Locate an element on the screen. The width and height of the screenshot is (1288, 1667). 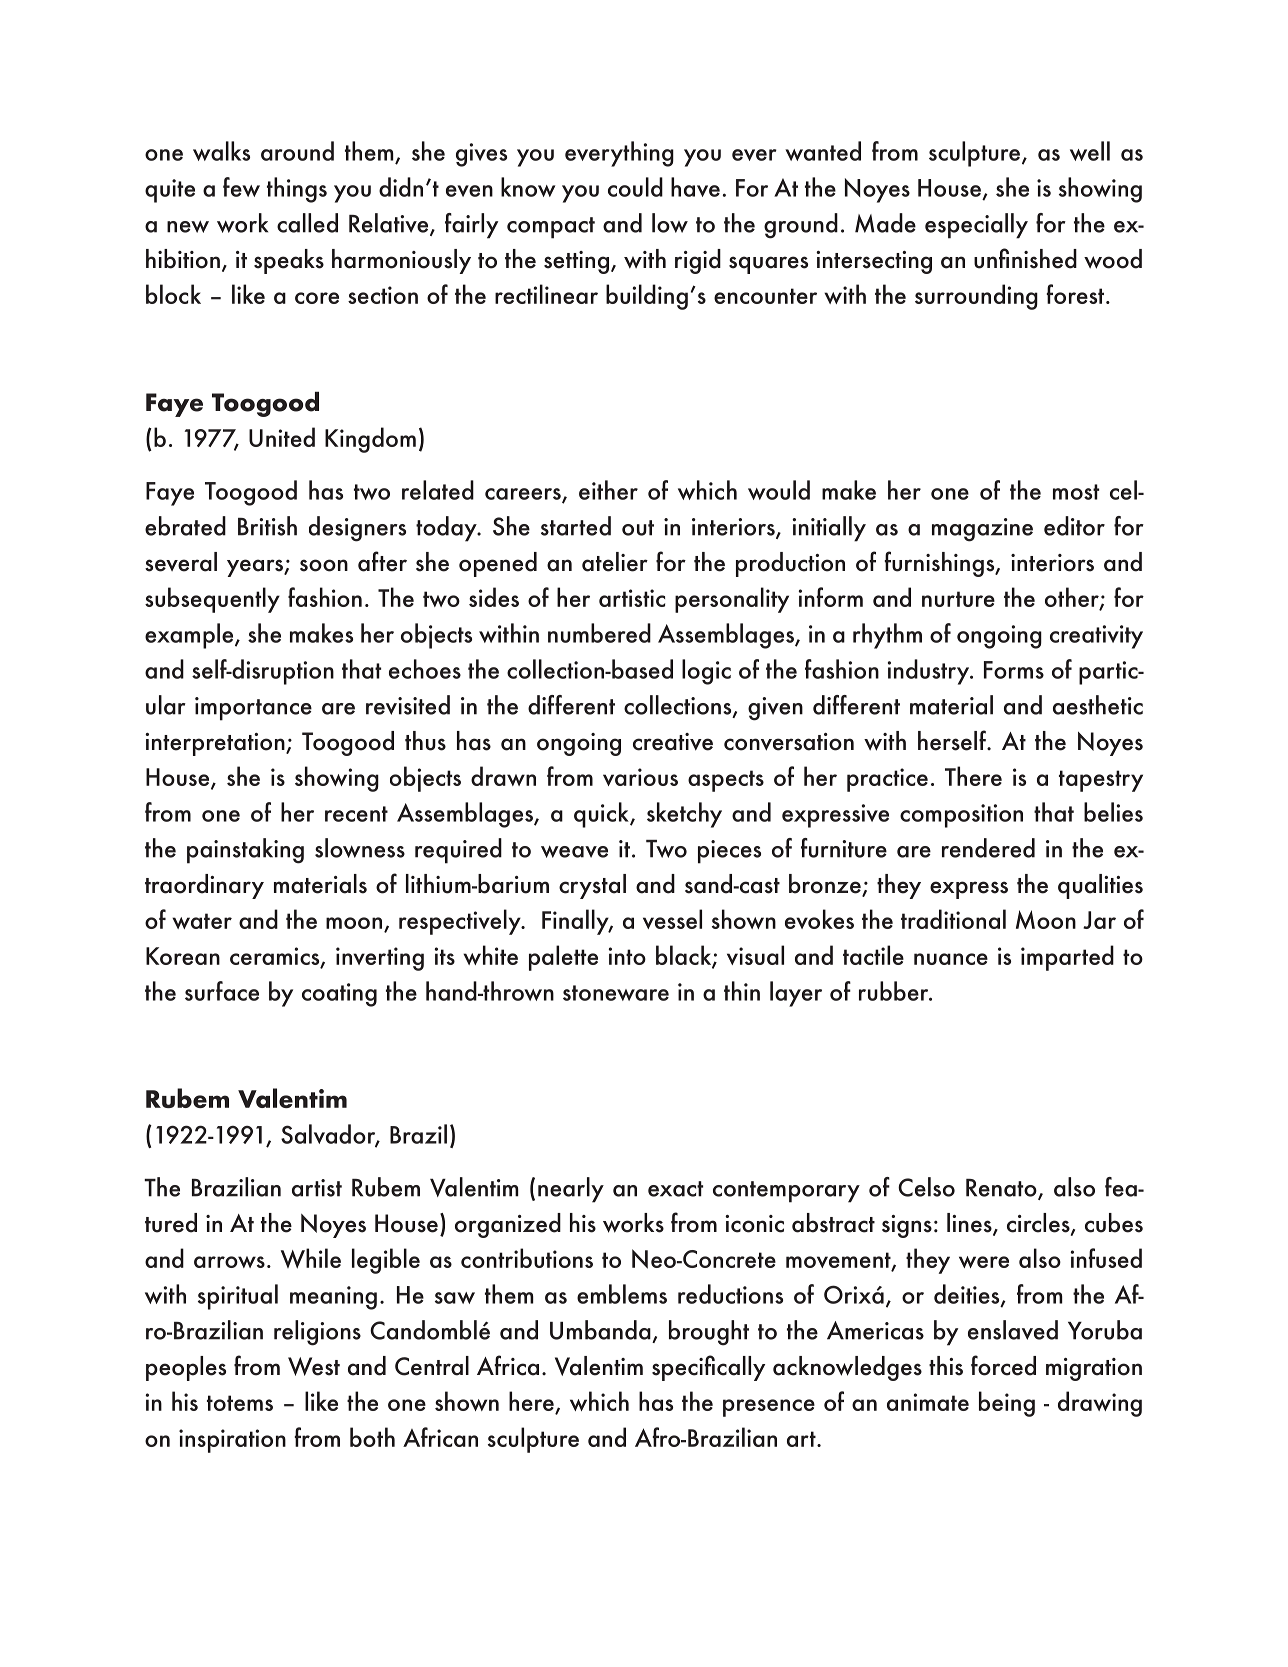
could is located at coordinates (635, 187).
